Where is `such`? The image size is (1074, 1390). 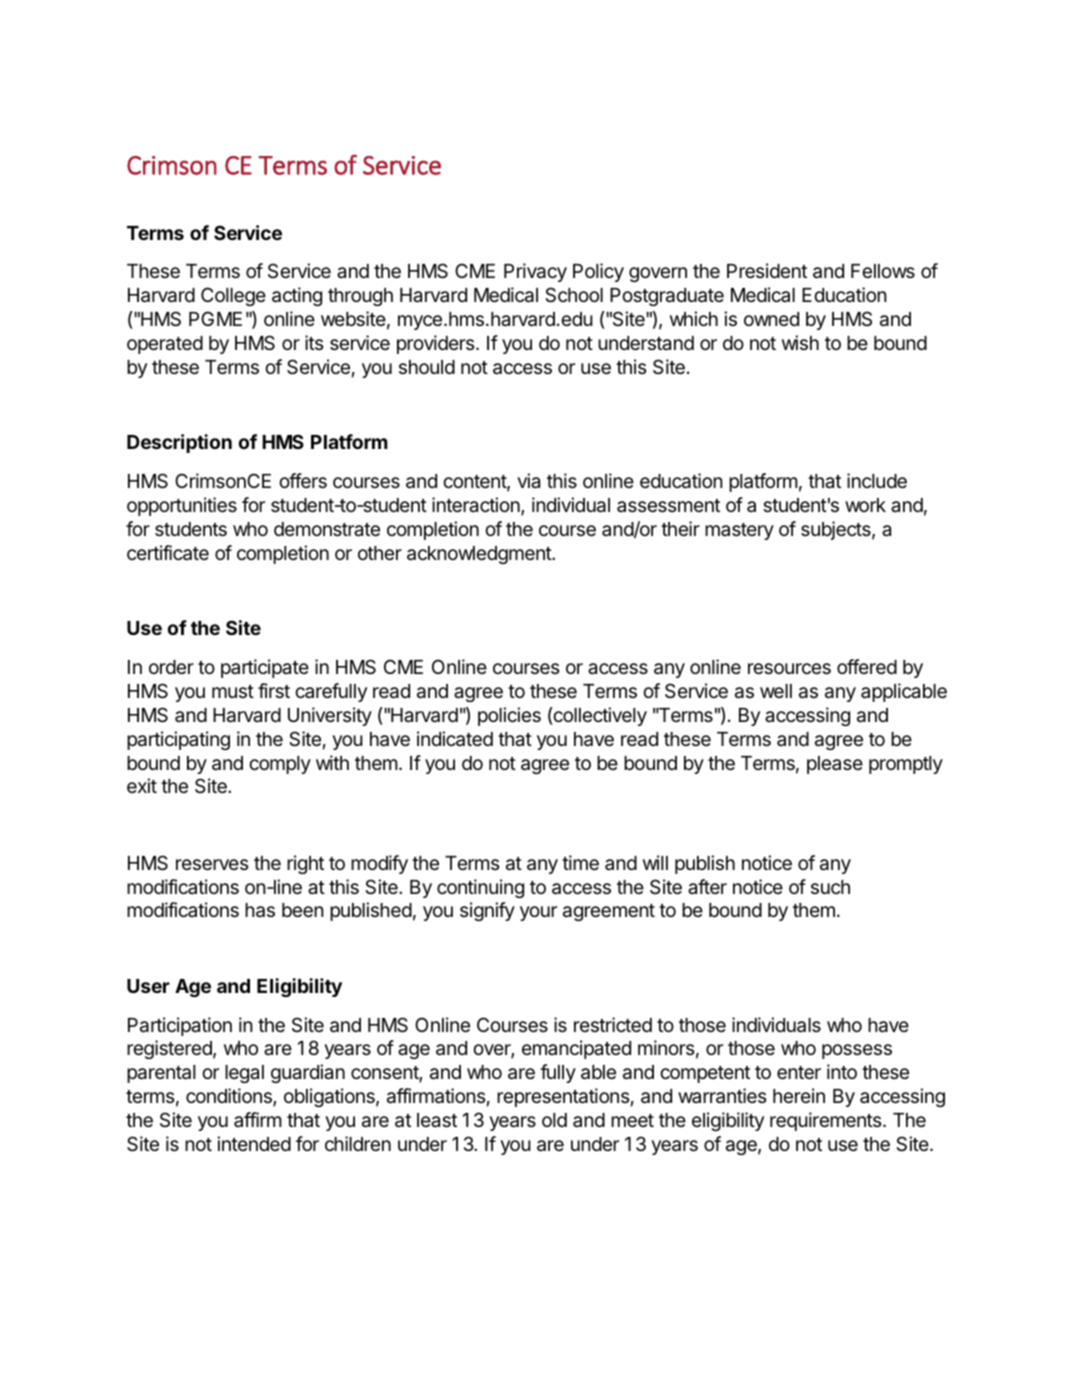 such is located at coordinates (830, 887).
